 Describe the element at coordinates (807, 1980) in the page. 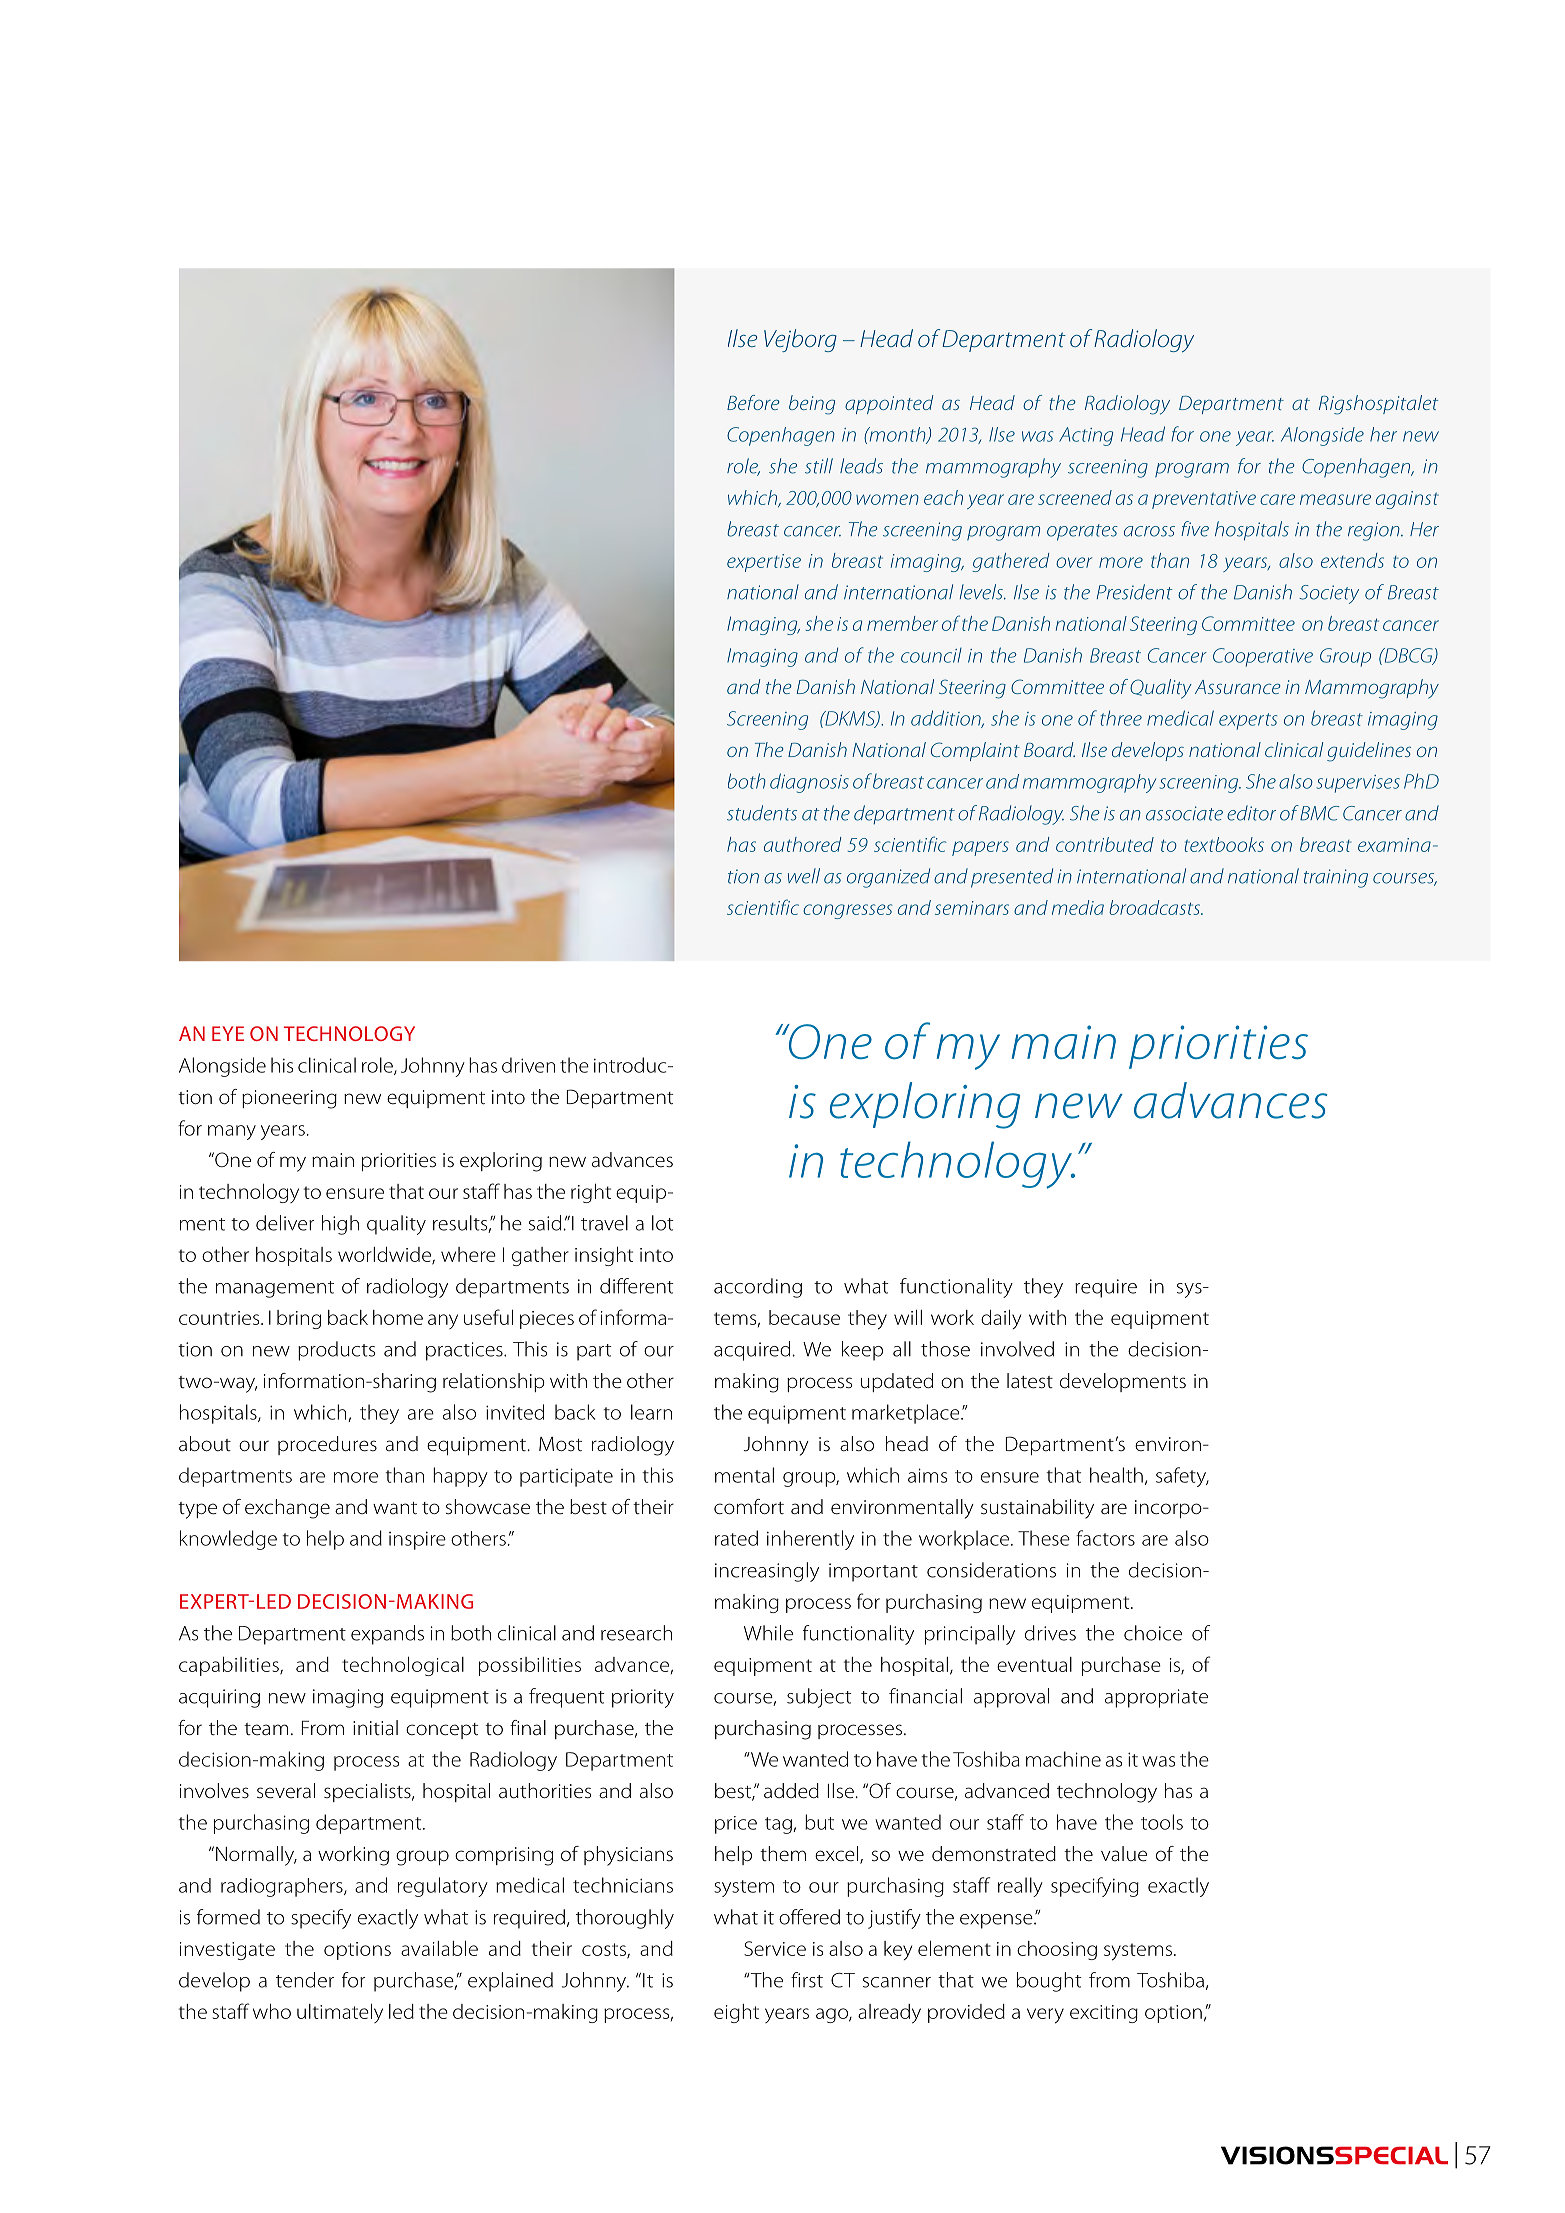

I see `first` at that location.
